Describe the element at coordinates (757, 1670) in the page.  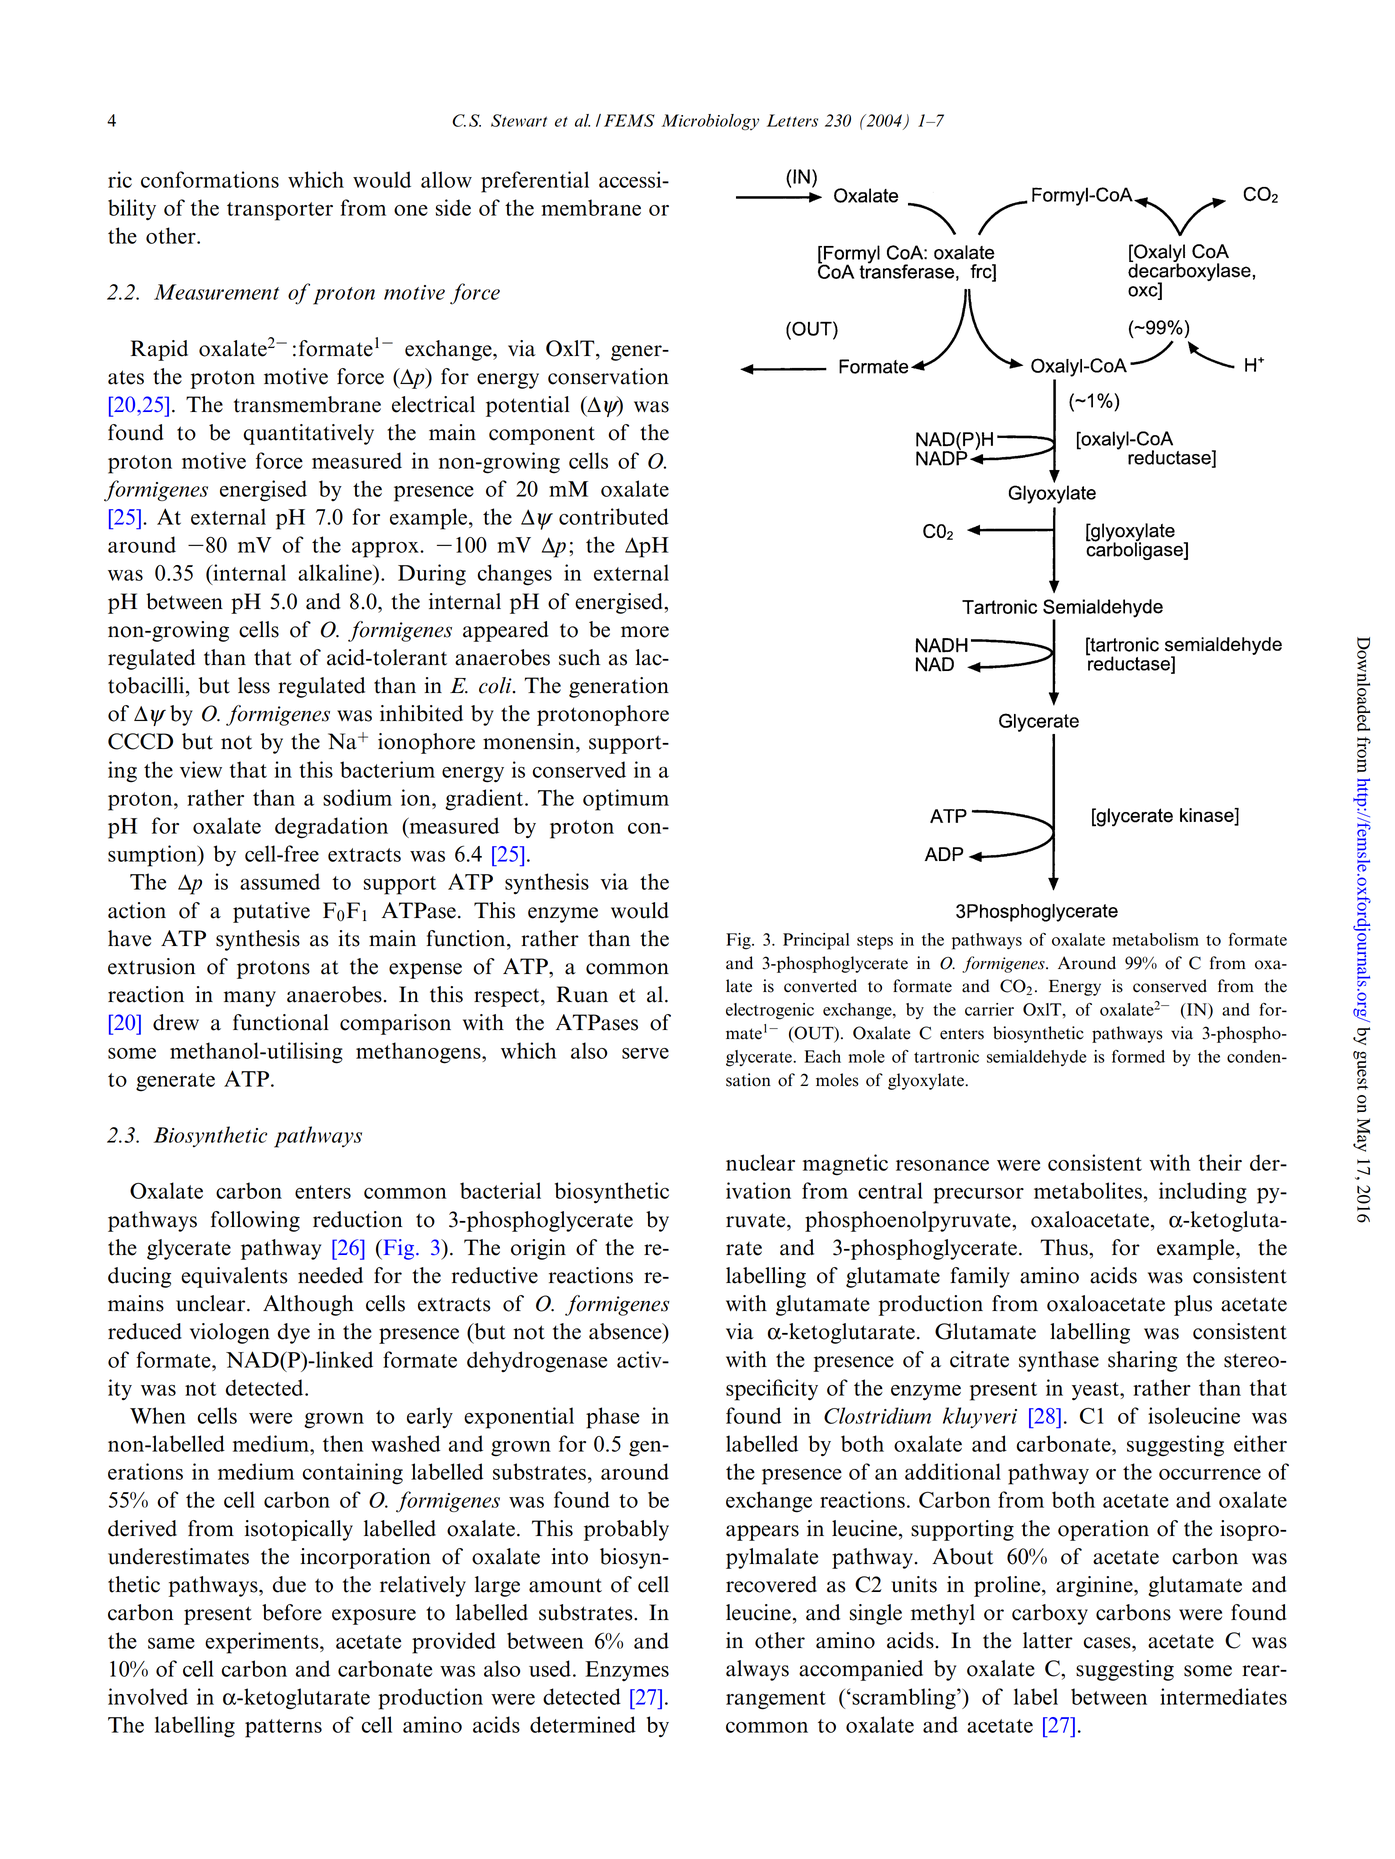
I see `always` at that location.
